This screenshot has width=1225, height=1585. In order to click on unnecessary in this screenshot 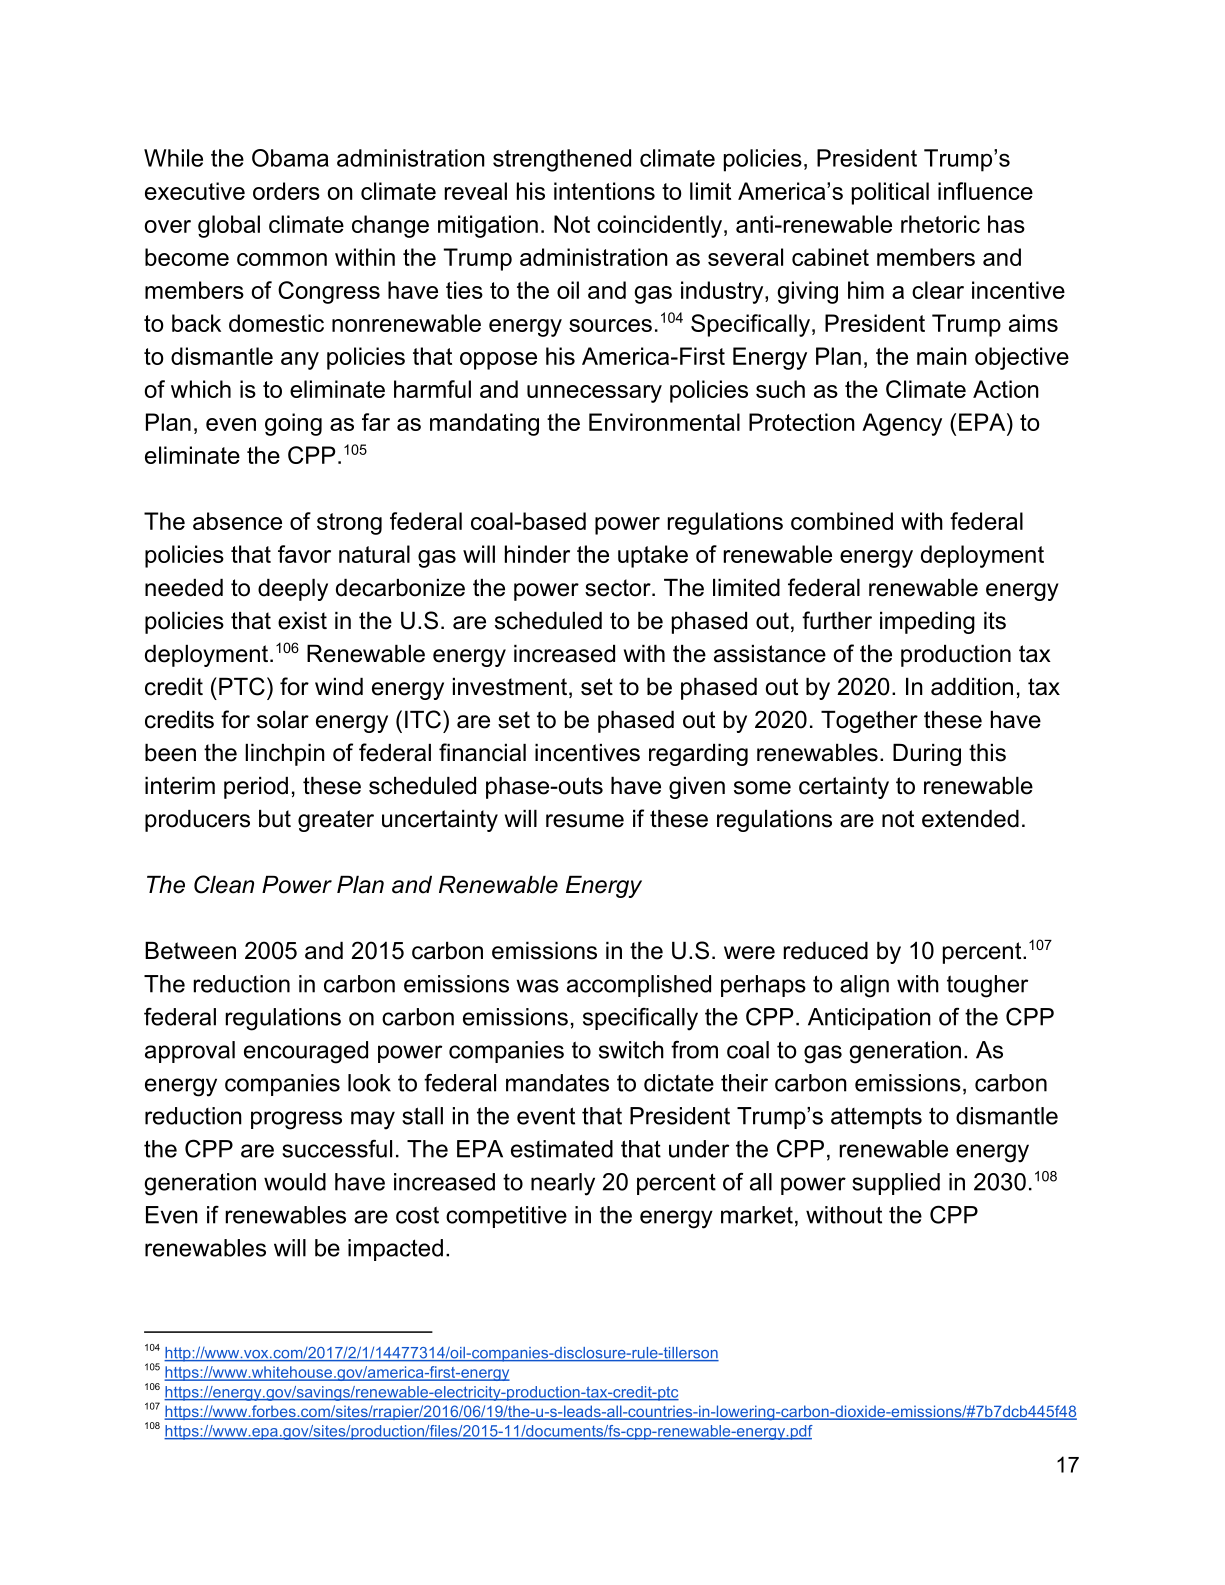, I will do `click(594, 394)`.
